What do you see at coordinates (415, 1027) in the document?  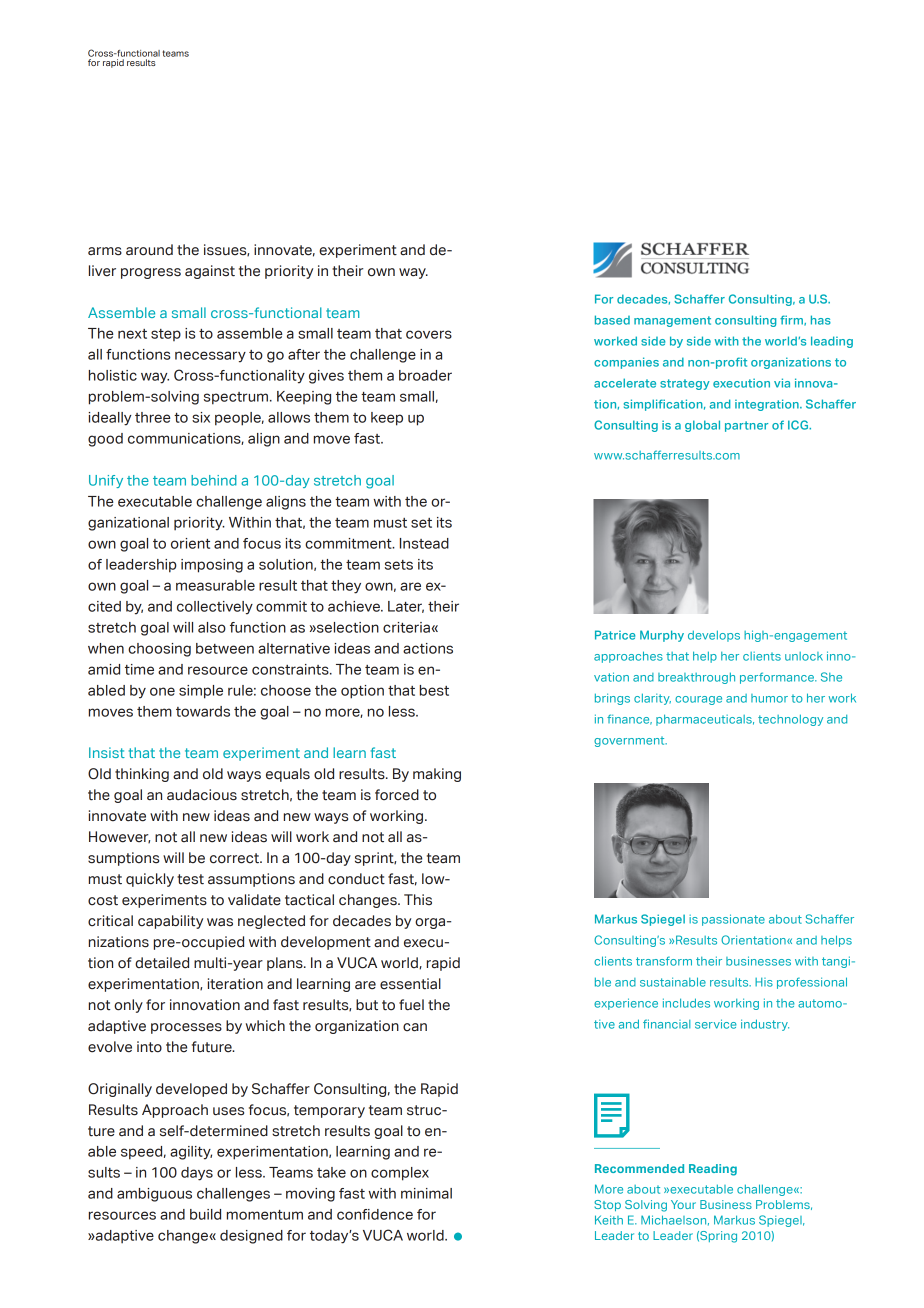 I see `can` at bounding box center [415, 1027].
